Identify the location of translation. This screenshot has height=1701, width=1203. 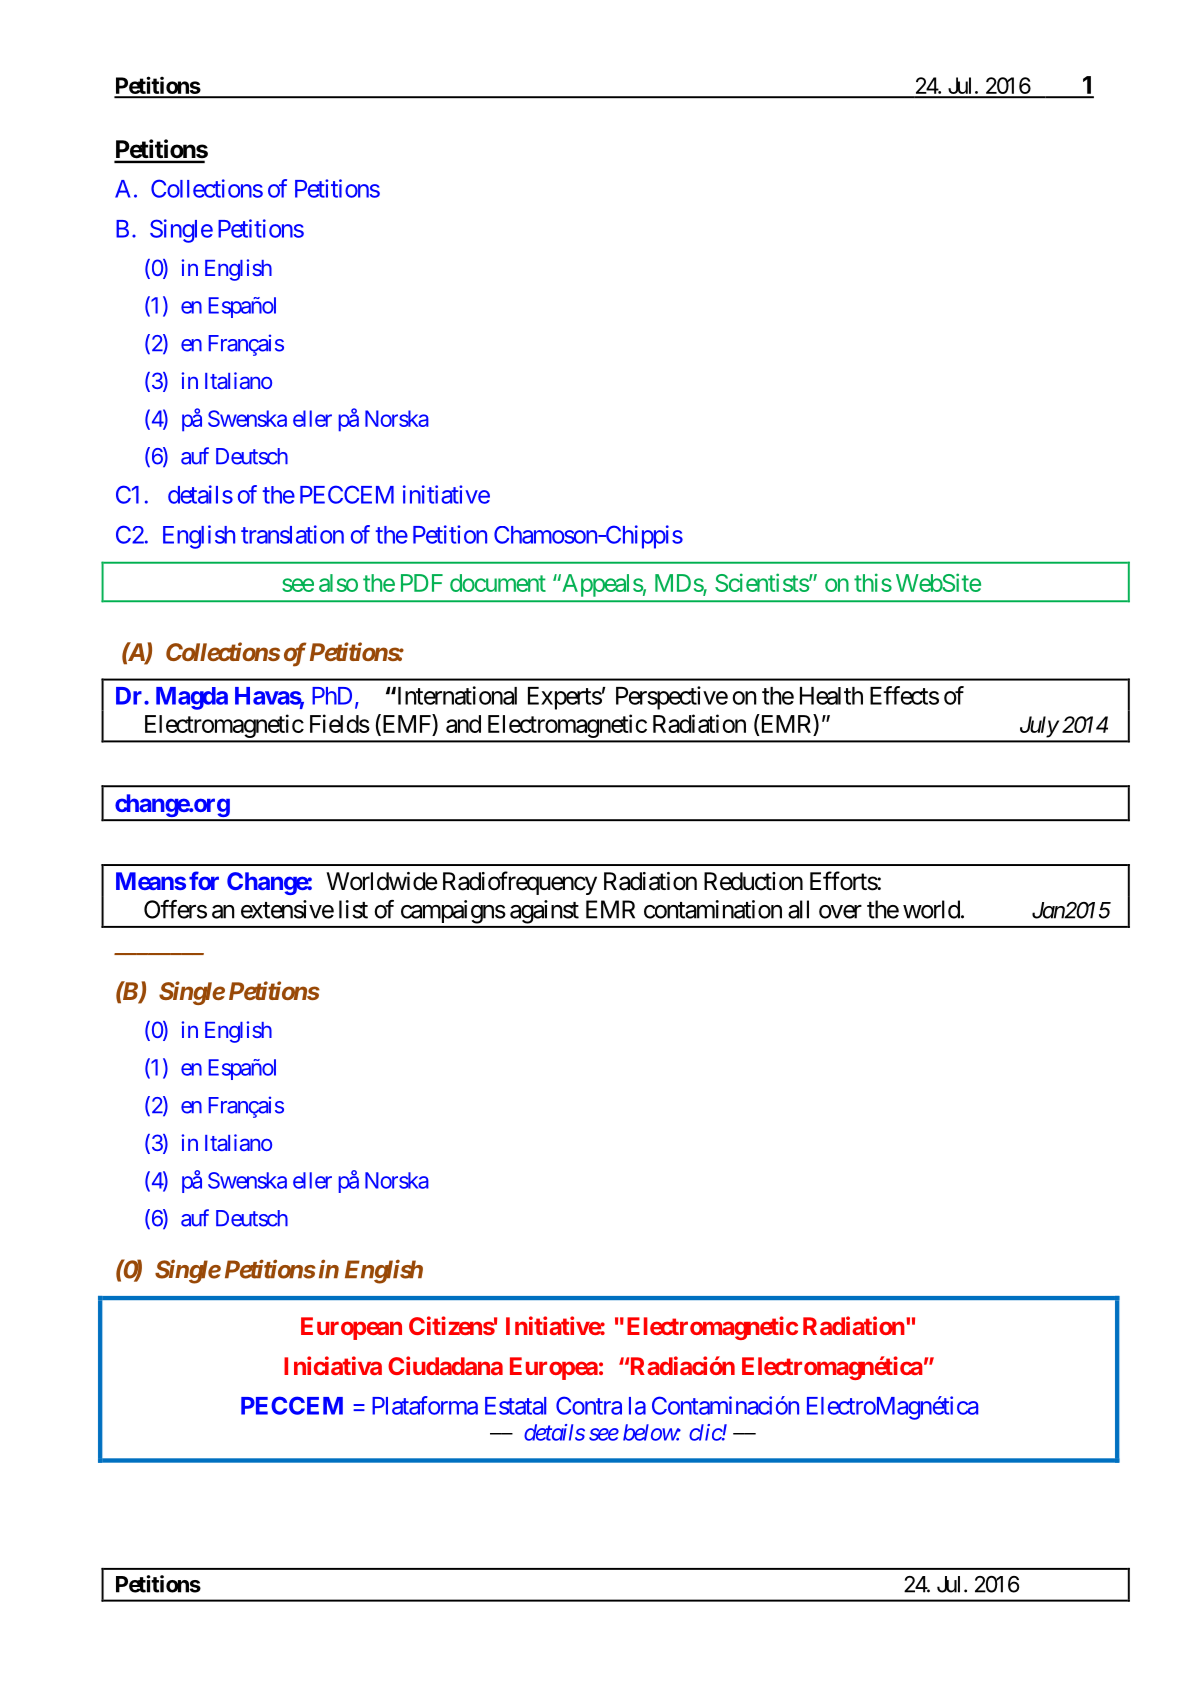
(292, 534).
